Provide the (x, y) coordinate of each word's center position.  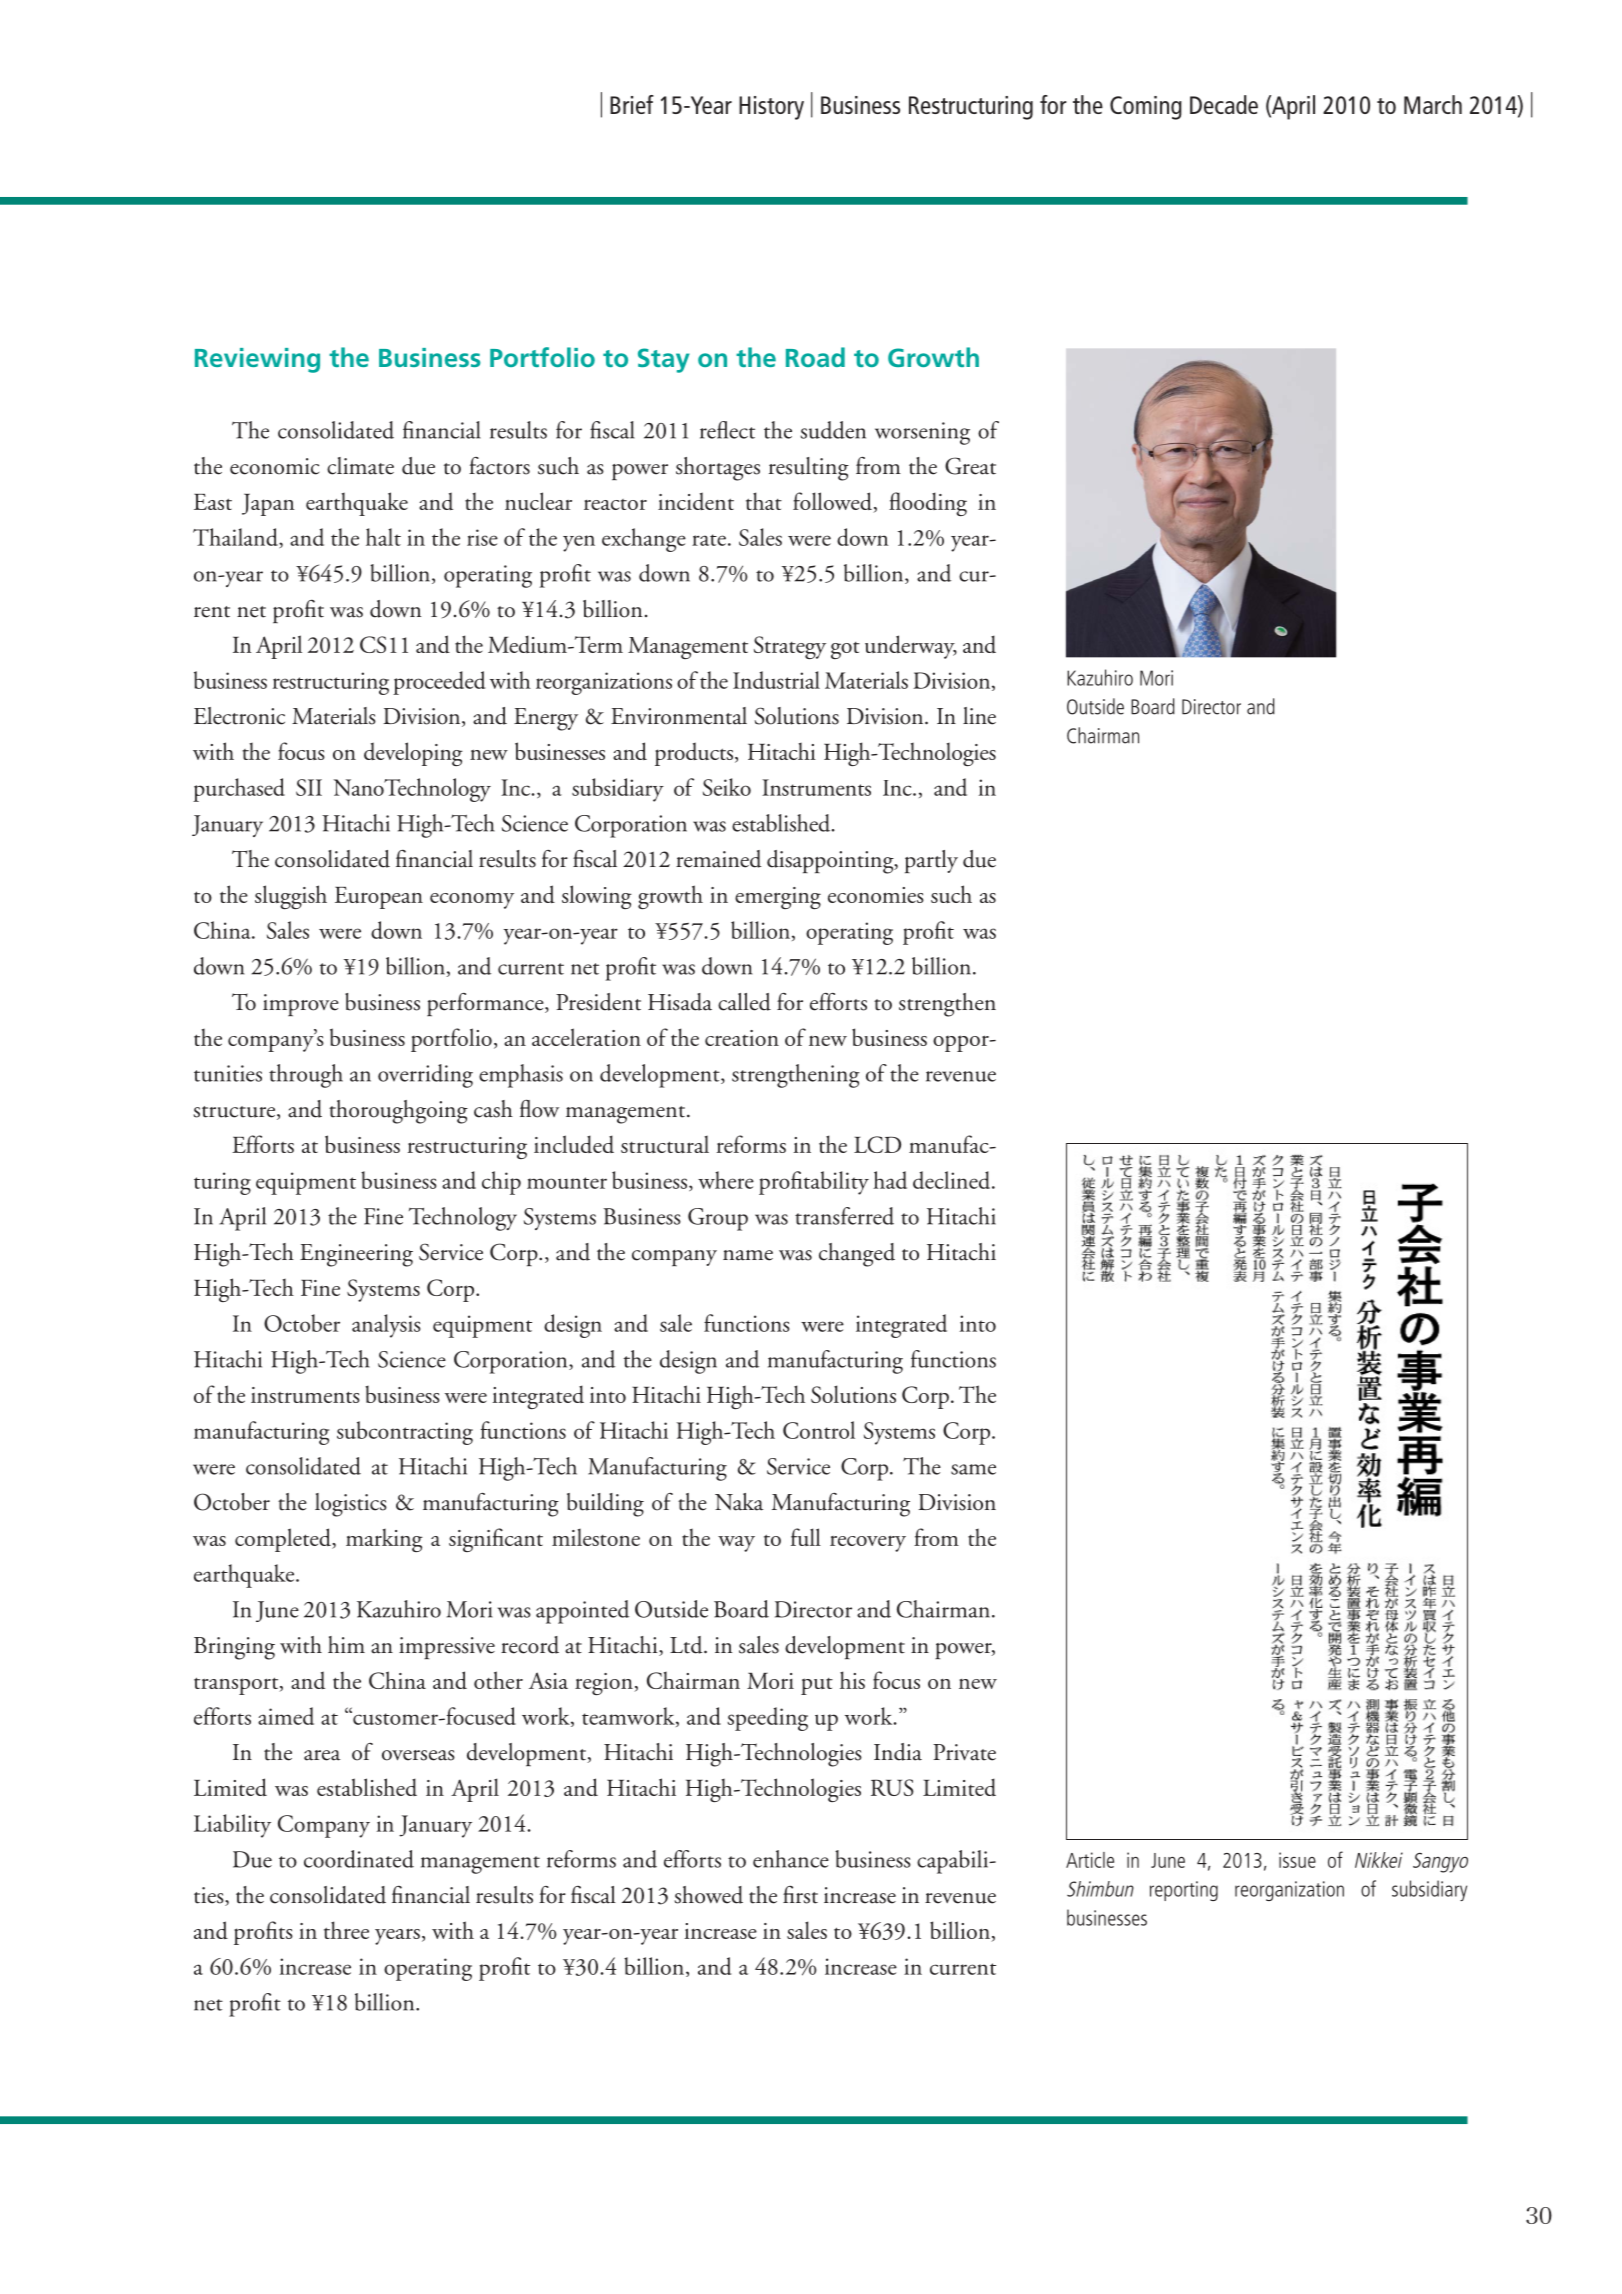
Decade (1224, 104)
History (771, 108)
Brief (632, 104)
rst (807, 1898)
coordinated (359, 1859)
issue (1297, 1860)
